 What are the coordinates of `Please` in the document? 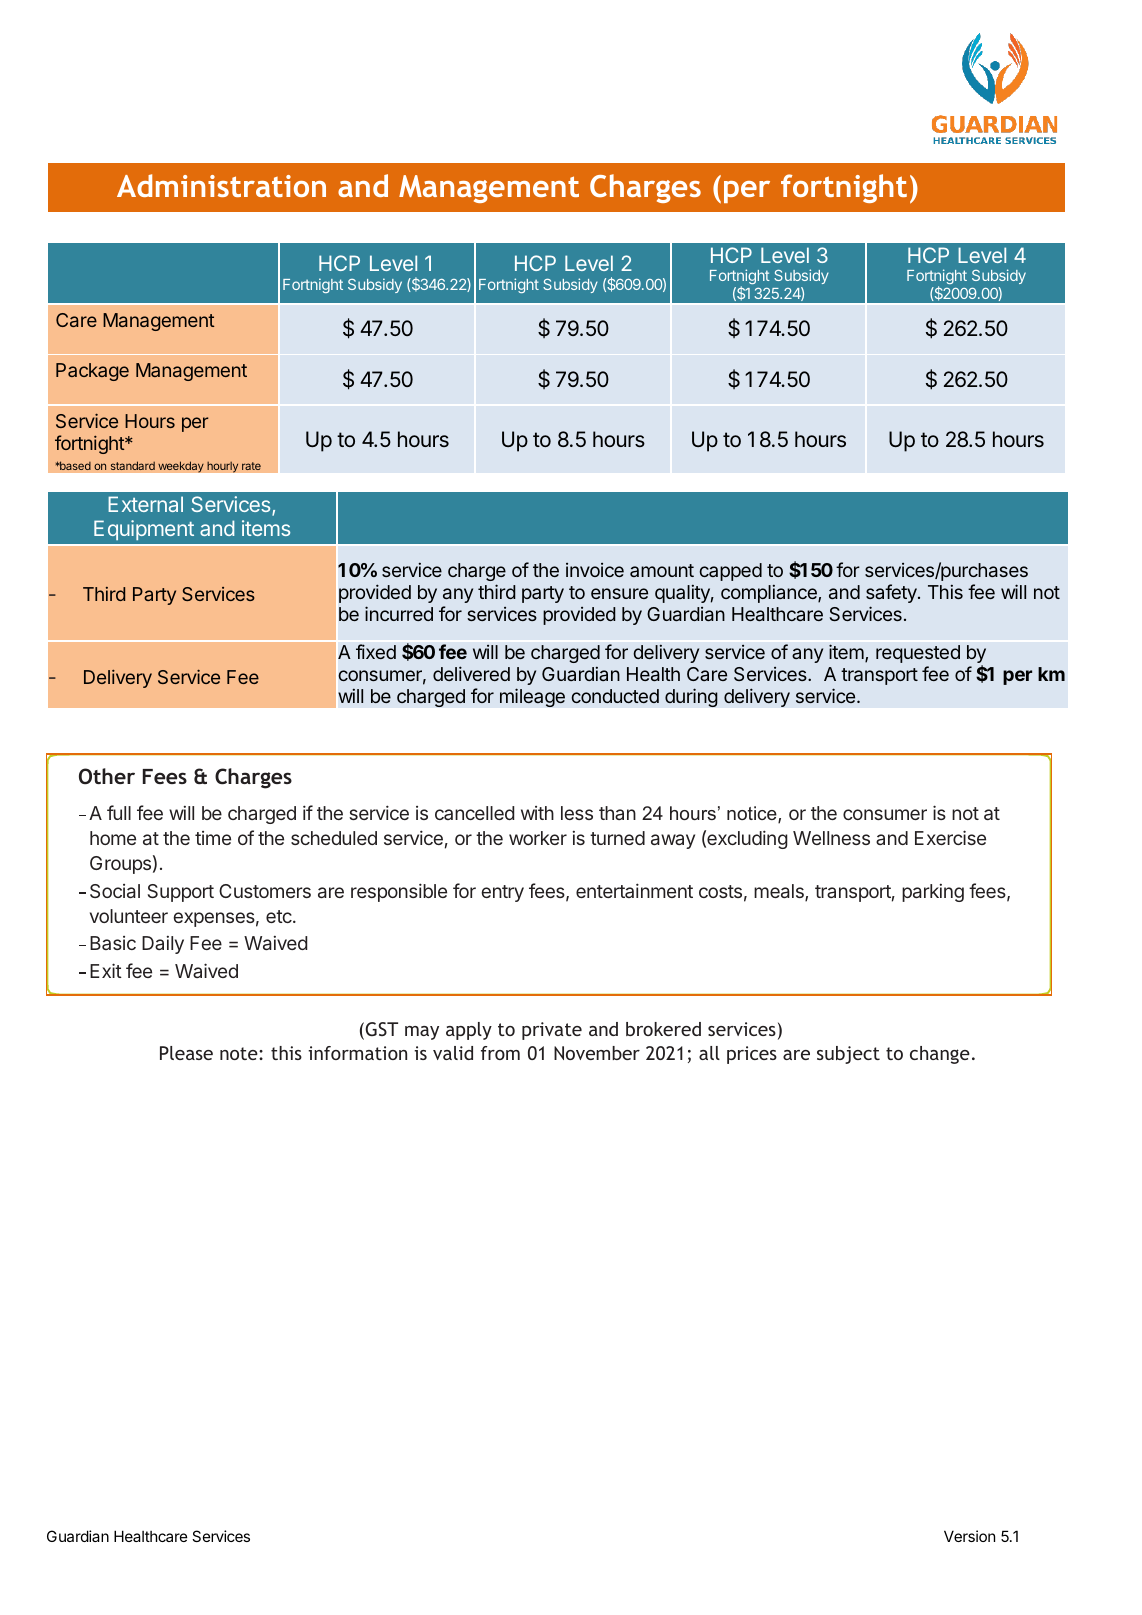 It's located at (186, 1053).
